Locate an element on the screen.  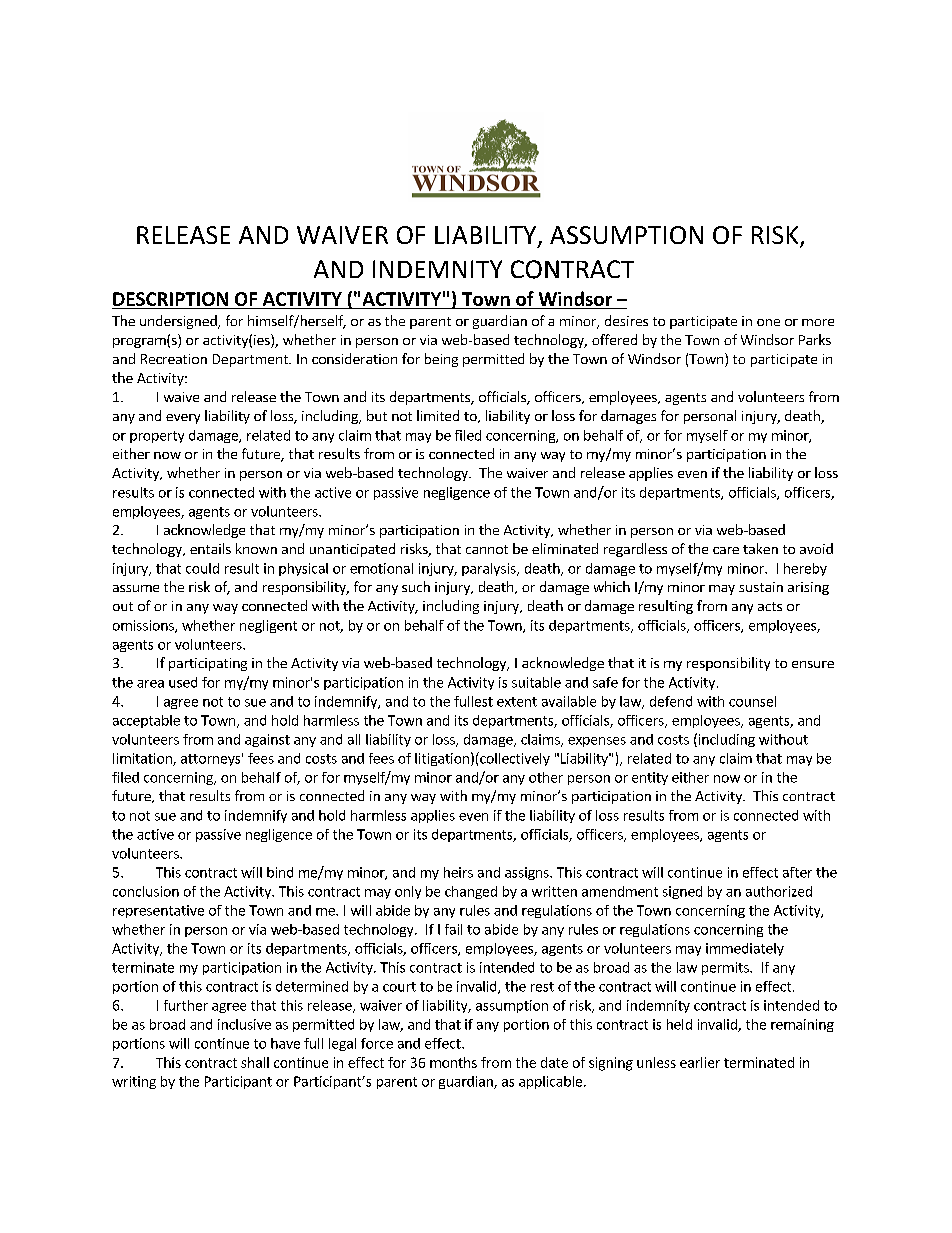
used is located at coordinates (183, 682).
